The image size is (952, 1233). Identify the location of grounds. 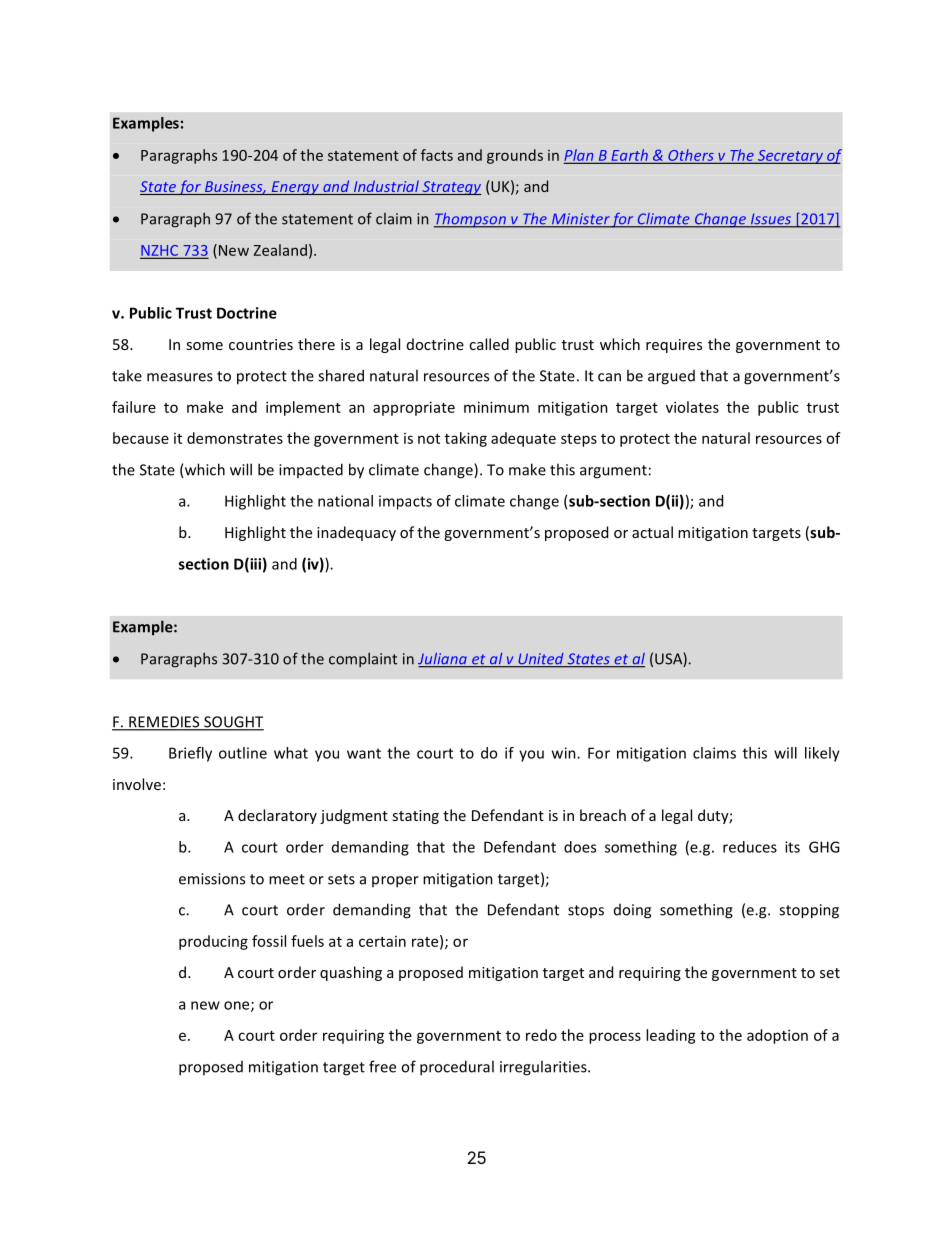
(515, 156).
